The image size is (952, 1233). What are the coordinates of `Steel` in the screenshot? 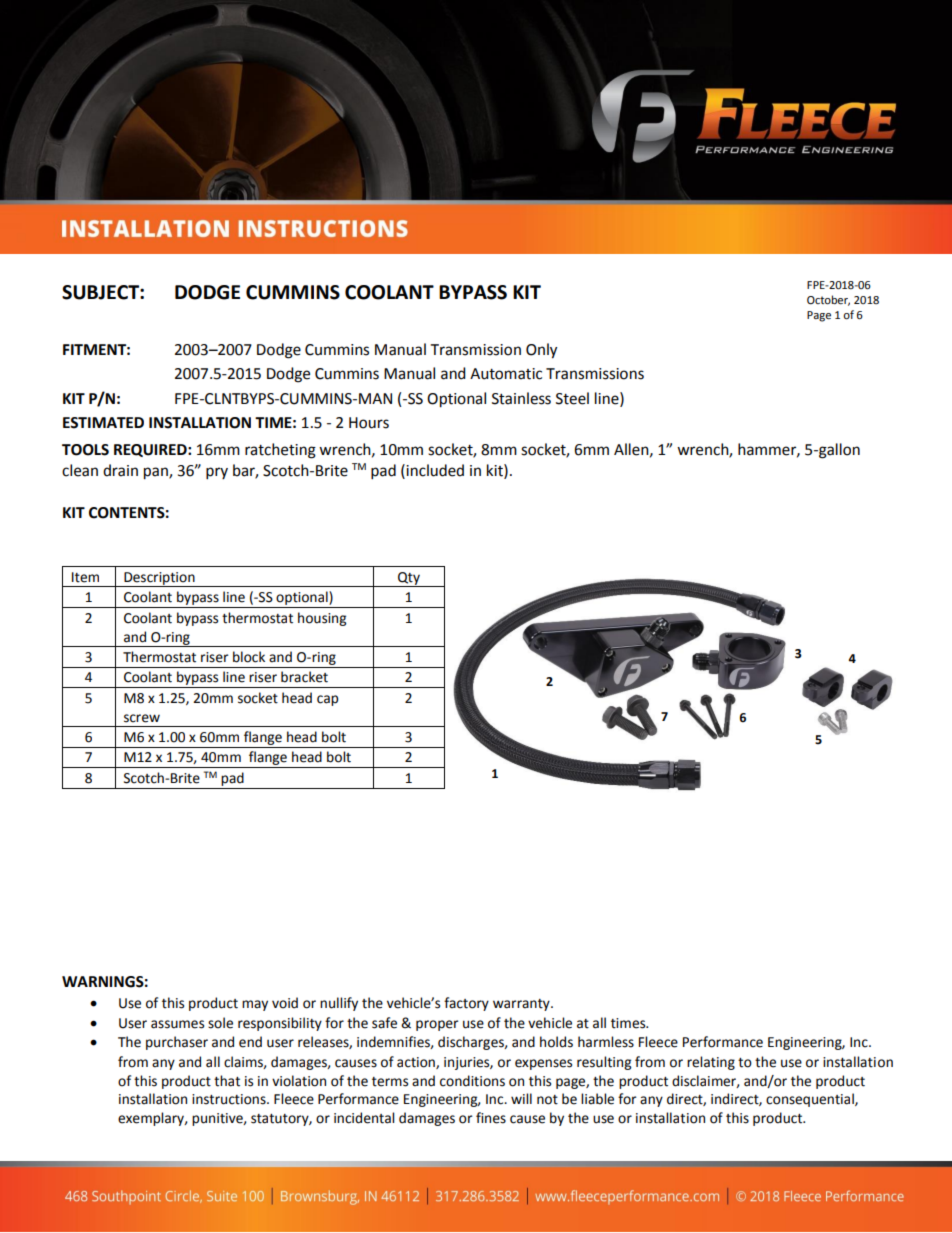 It's located at (572, 398).
